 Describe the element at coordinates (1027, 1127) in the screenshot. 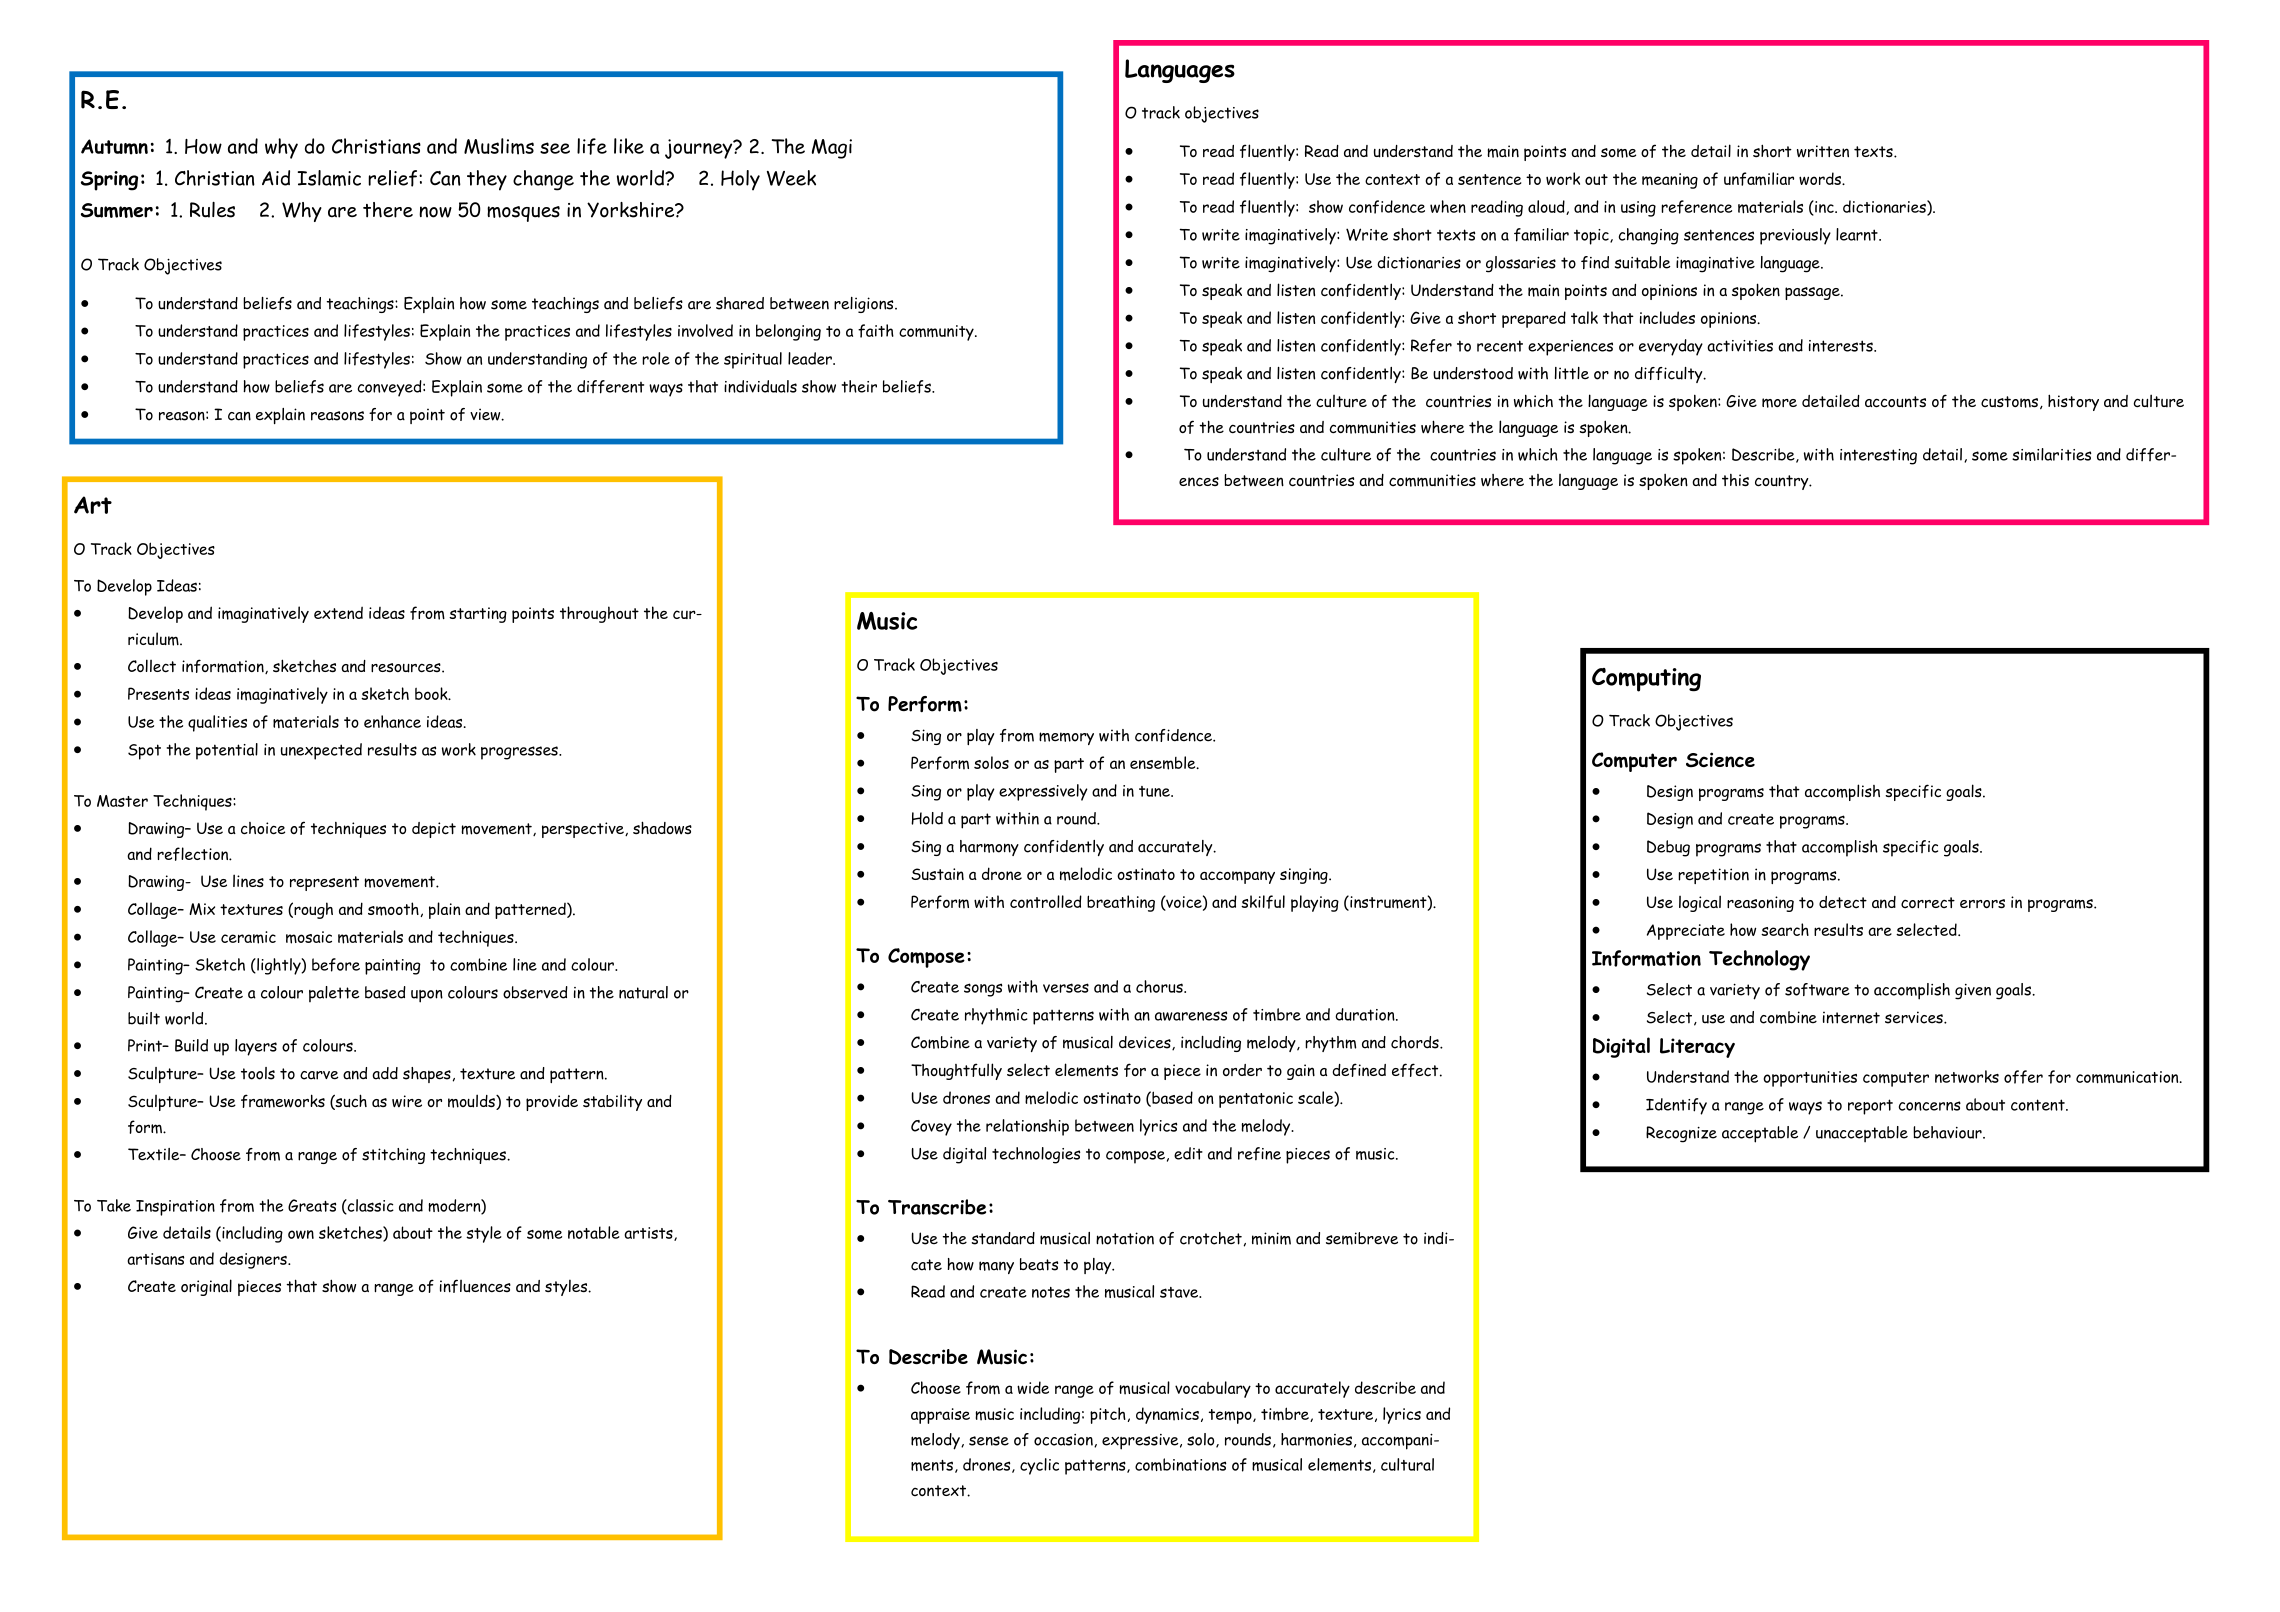

I see `relationship` at that location.
